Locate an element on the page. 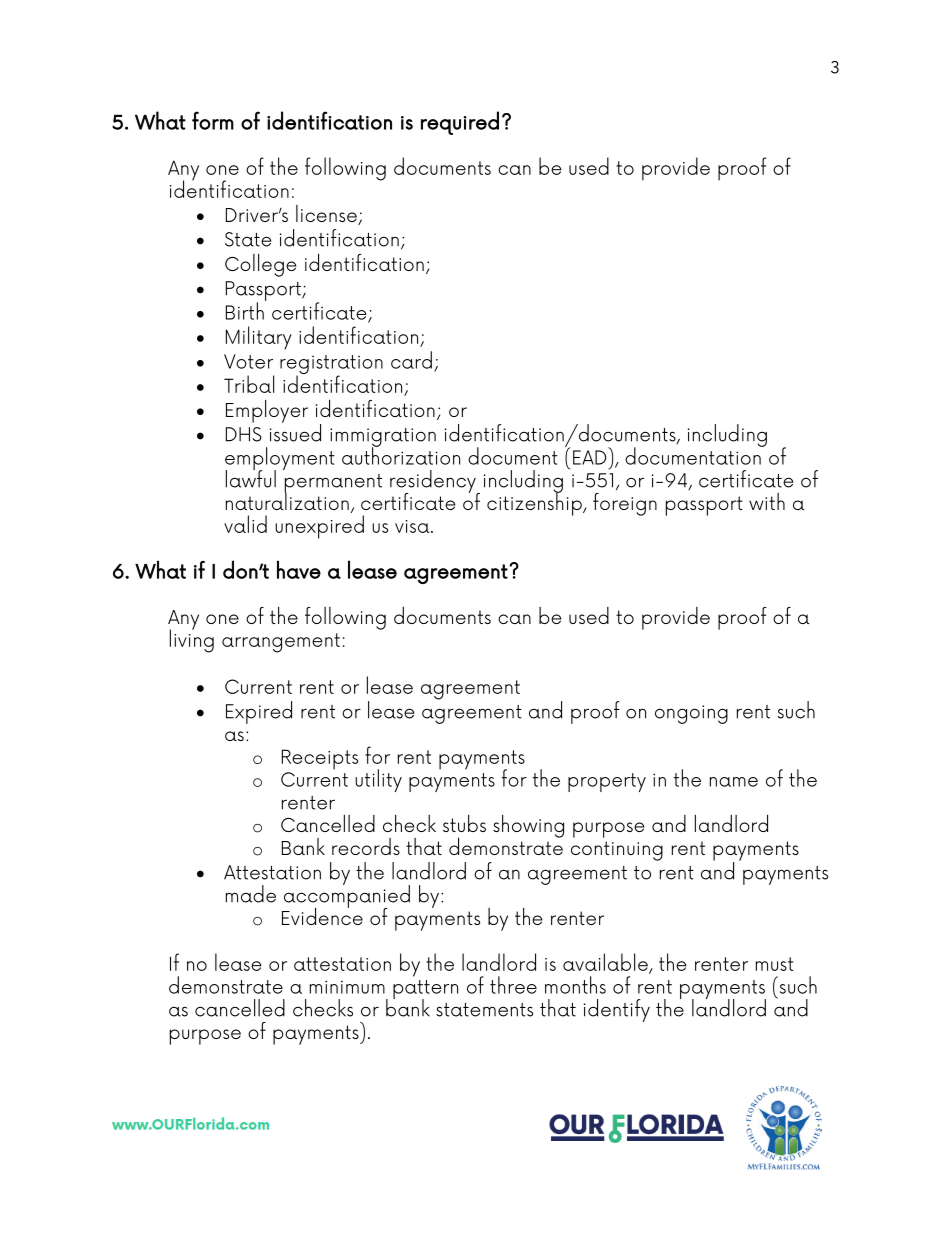  card is located at coordinates (411, 360).
